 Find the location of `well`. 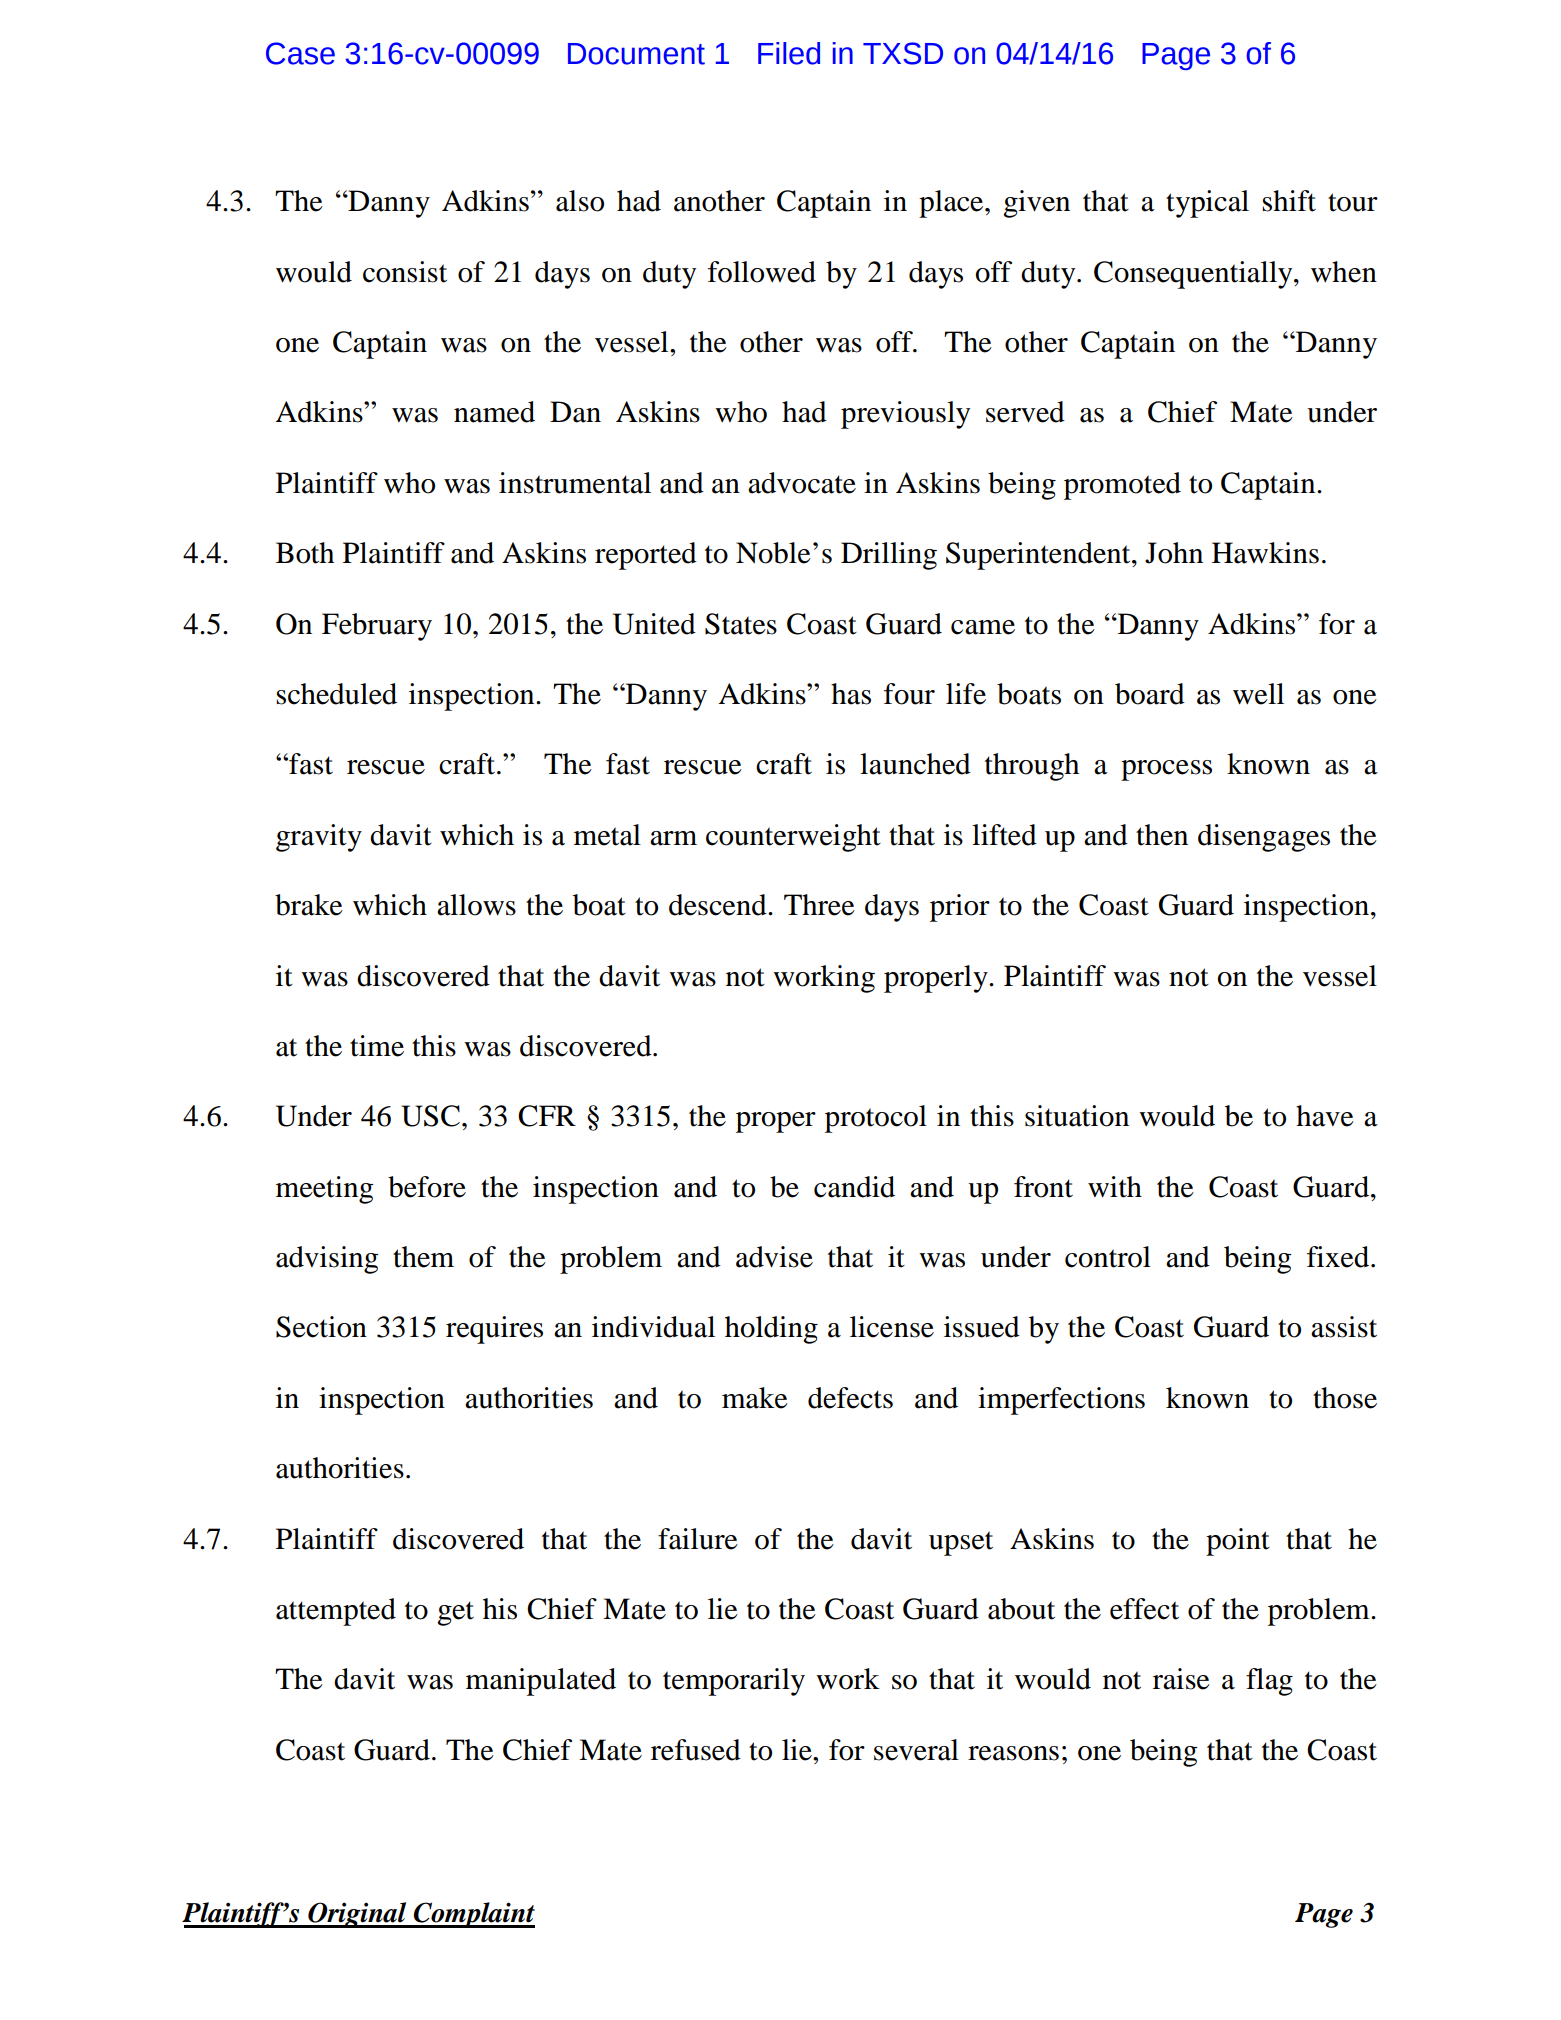

well is located at coordinates (1258, 694).
